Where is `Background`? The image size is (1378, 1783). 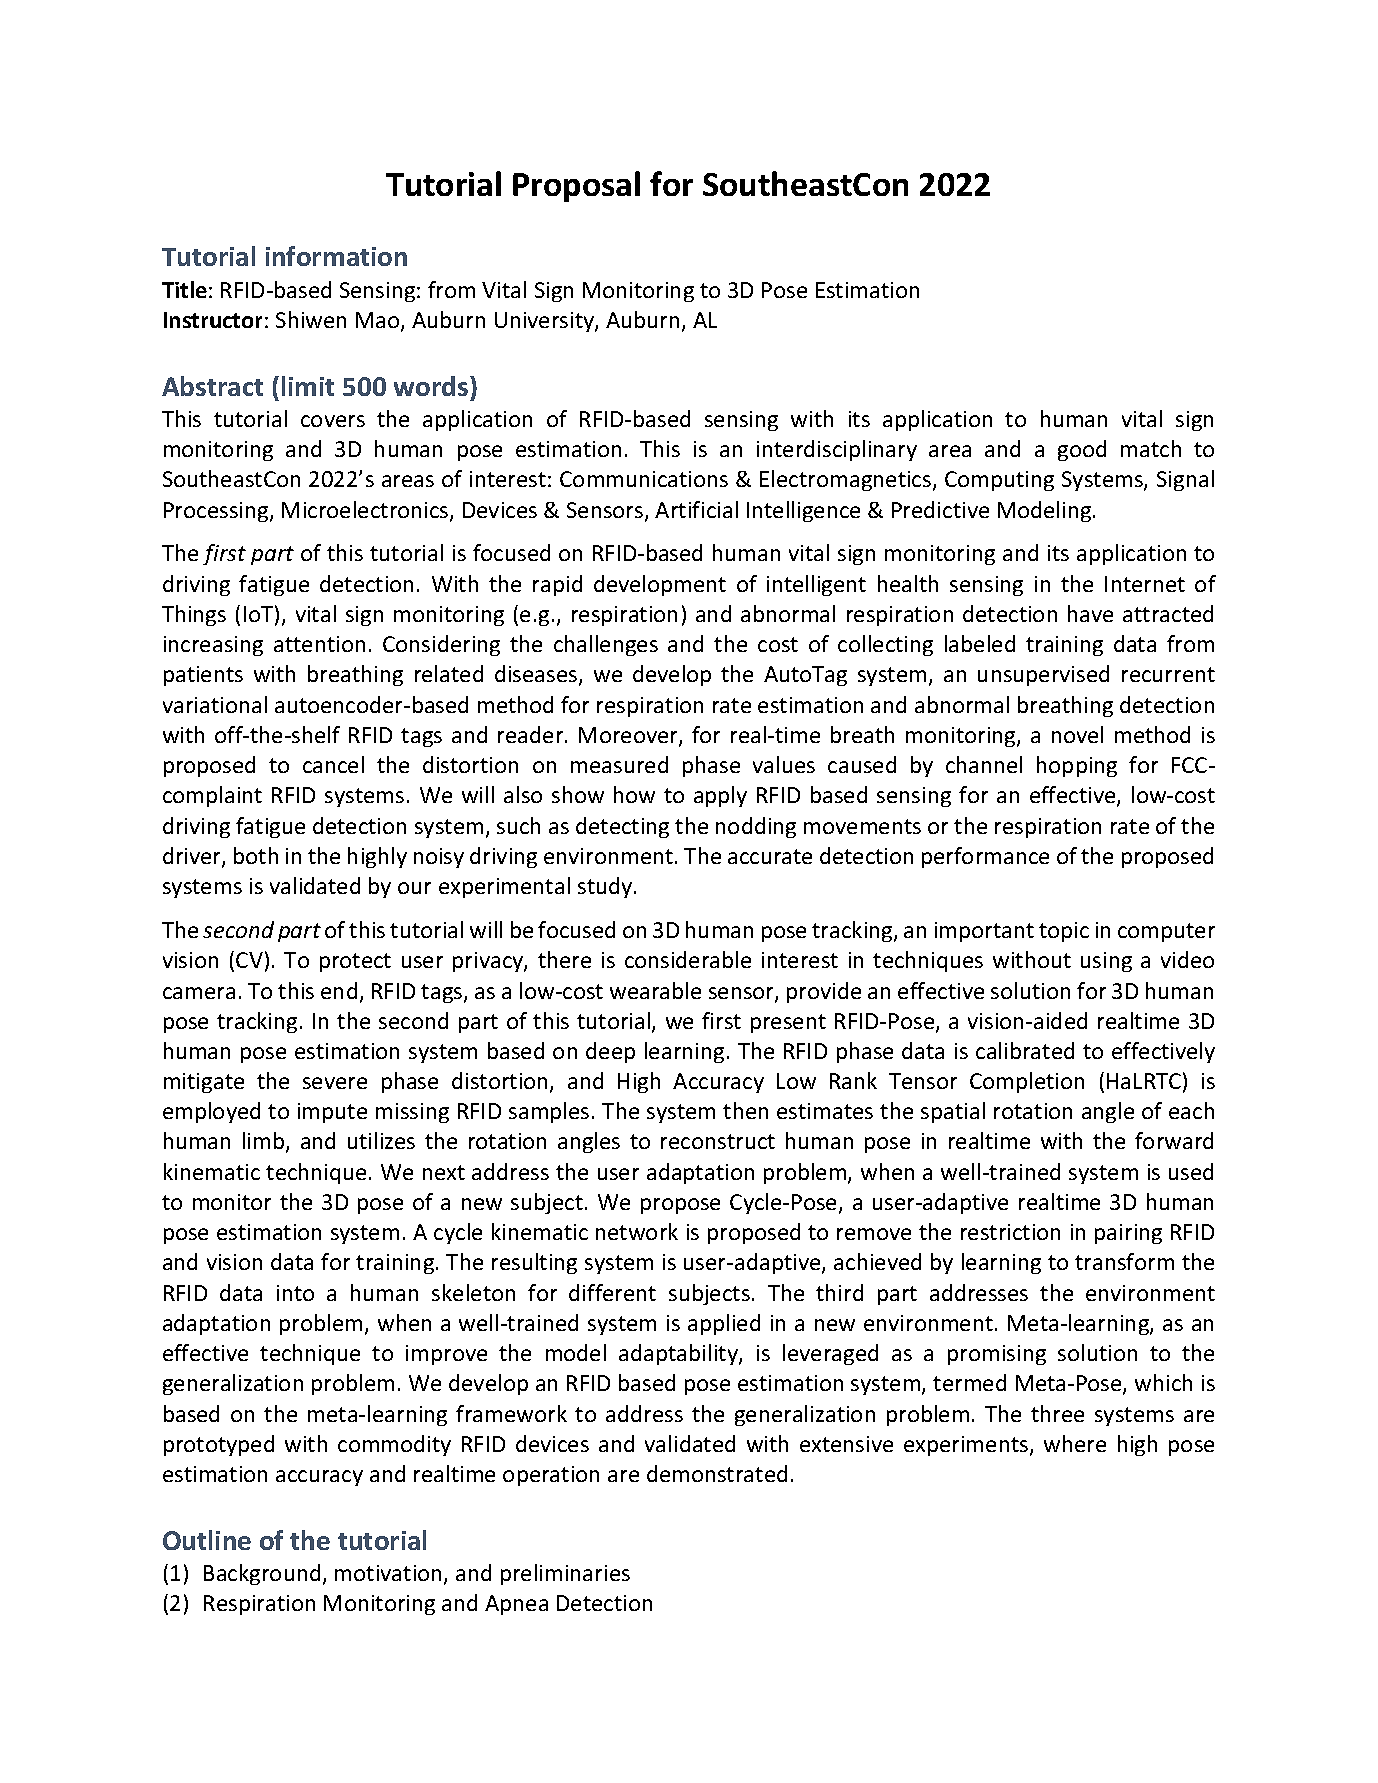 Background is located at coordinates (262, 1574).
